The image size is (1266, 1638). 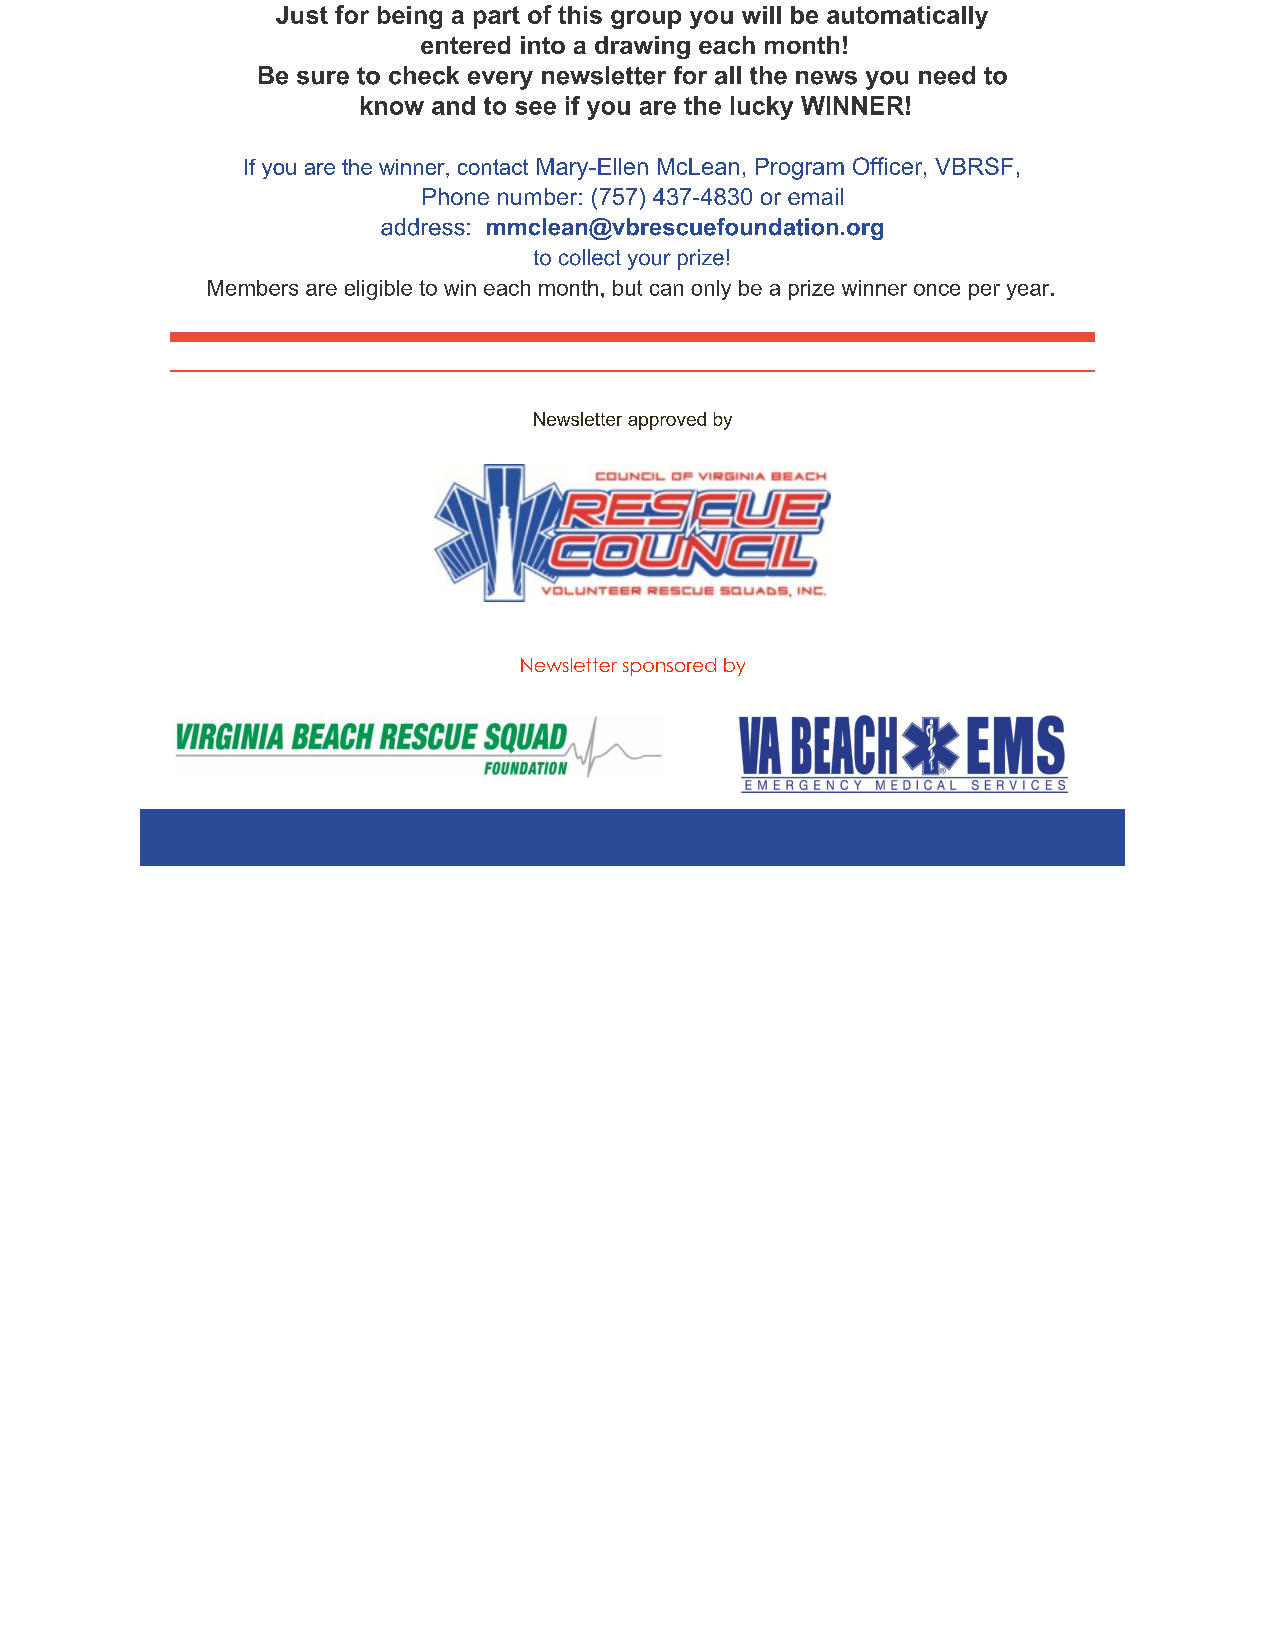 I want to click on drawing, so click(x=642, y=47).
